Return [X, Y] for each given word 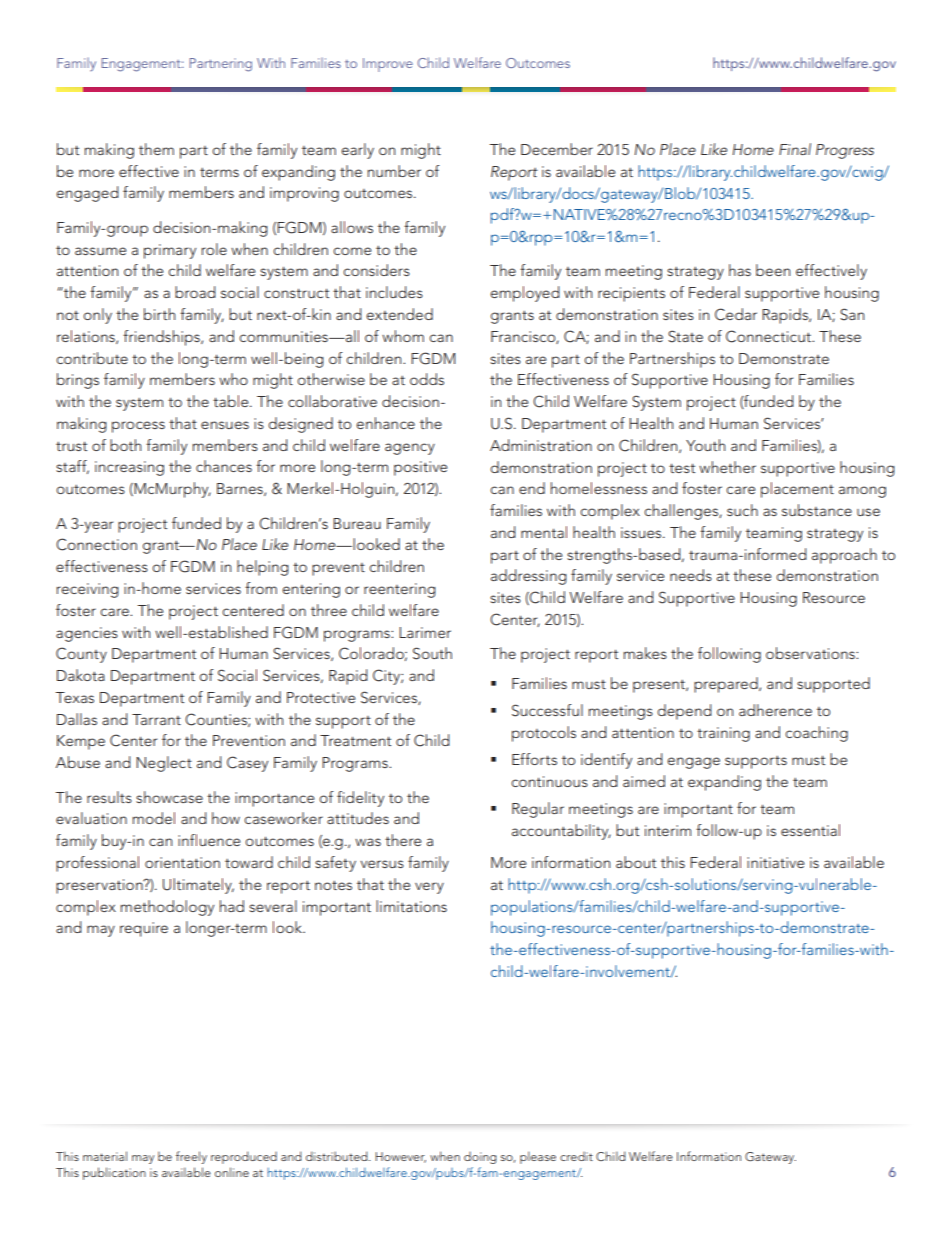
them [156, 149]
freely [191, 1157]
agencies [87, 634]
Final [795, 149]
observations [811, 653]
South [432, 653]
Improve [388, 65]
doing [480, 1158]
